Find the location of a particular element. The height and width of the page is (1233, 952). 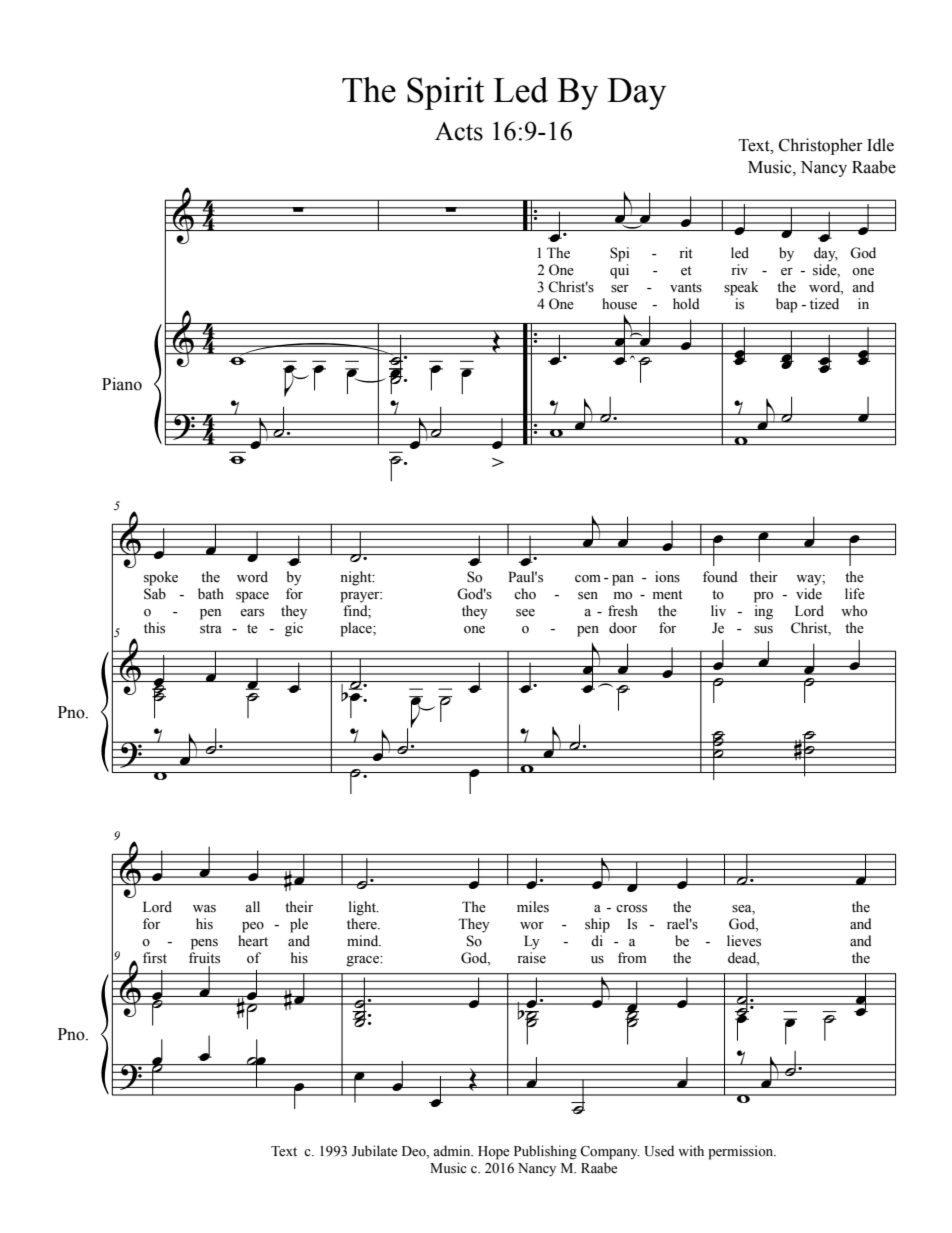

miles is located at coordinates (533, 907).
